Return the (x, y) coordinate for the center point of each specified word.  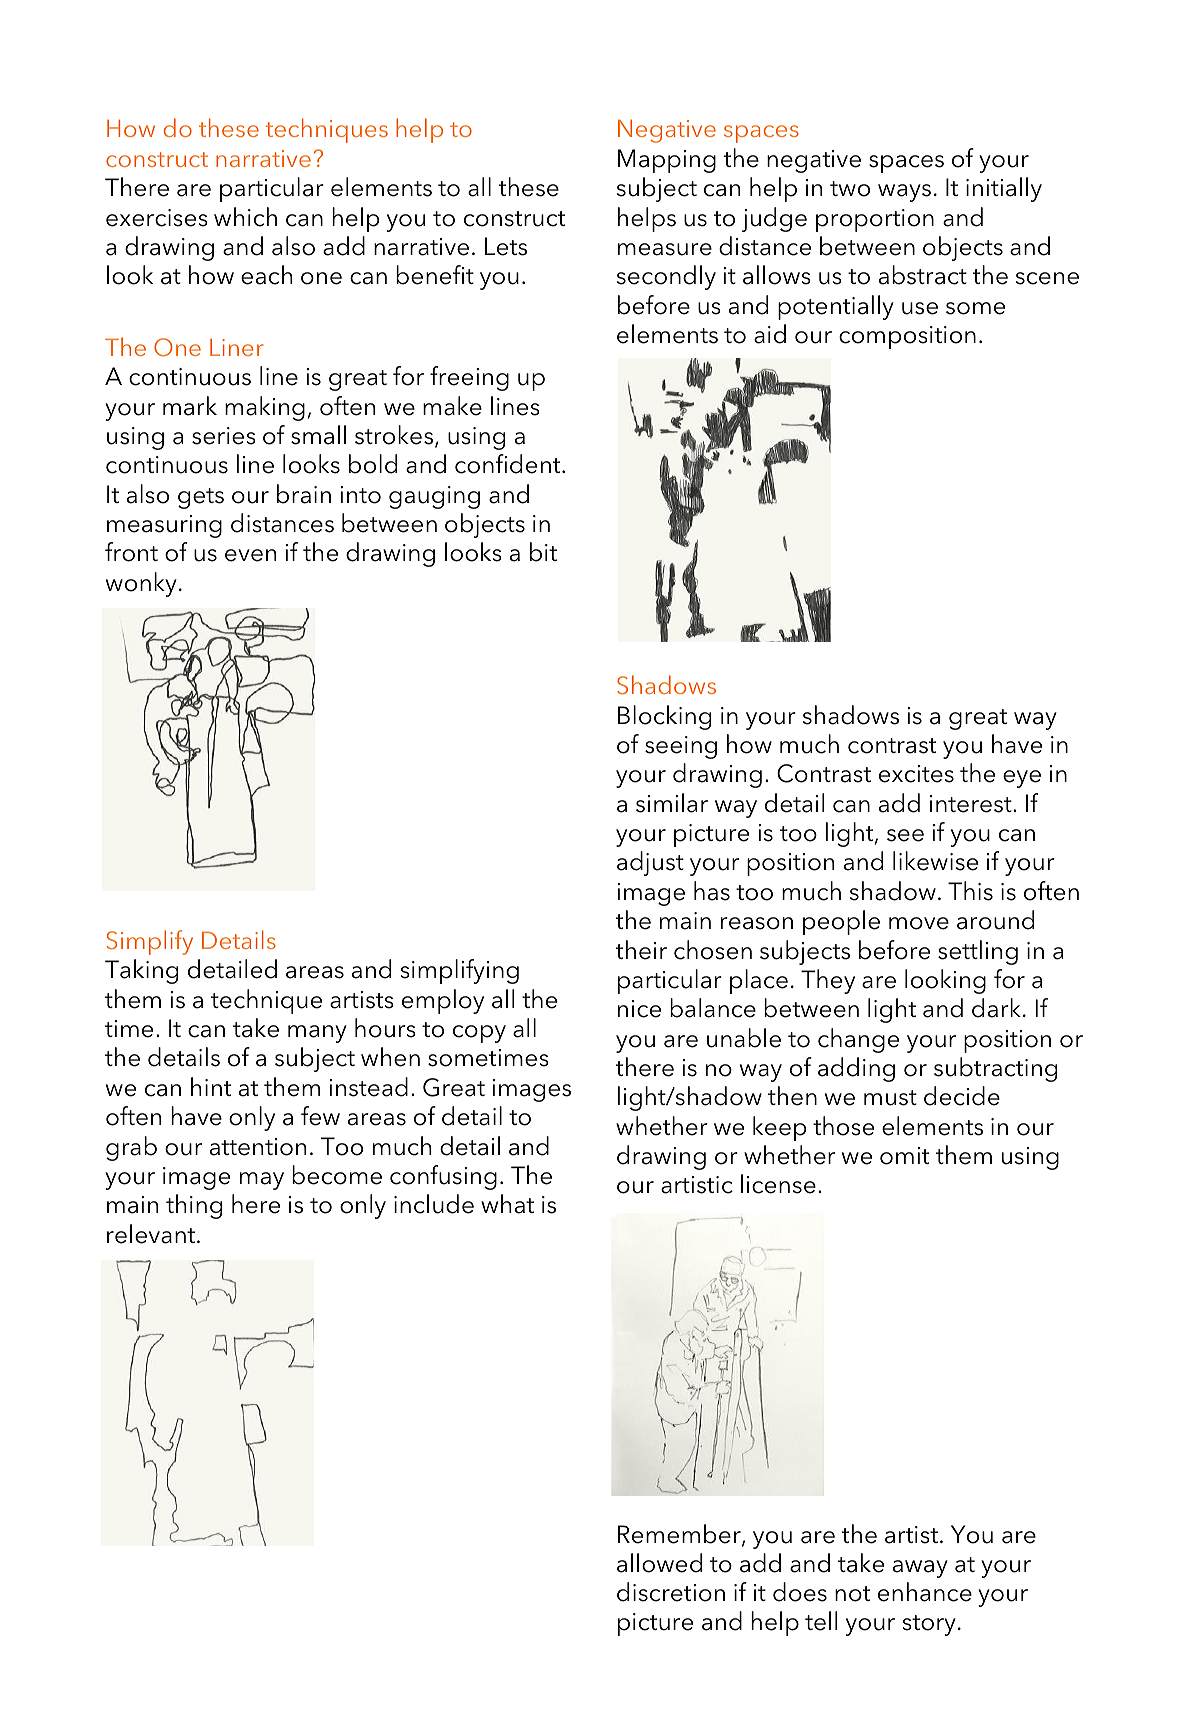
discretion (671, 1592)
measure (665, 249)
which (245, 217)
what (507, 1204)
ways (904, 193)
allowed (659, 1563)
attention (258, 1147)
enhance (925, 1592)
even (250, 555)
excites (916, 774)
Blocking (664, 717)
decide (962, 1096)
